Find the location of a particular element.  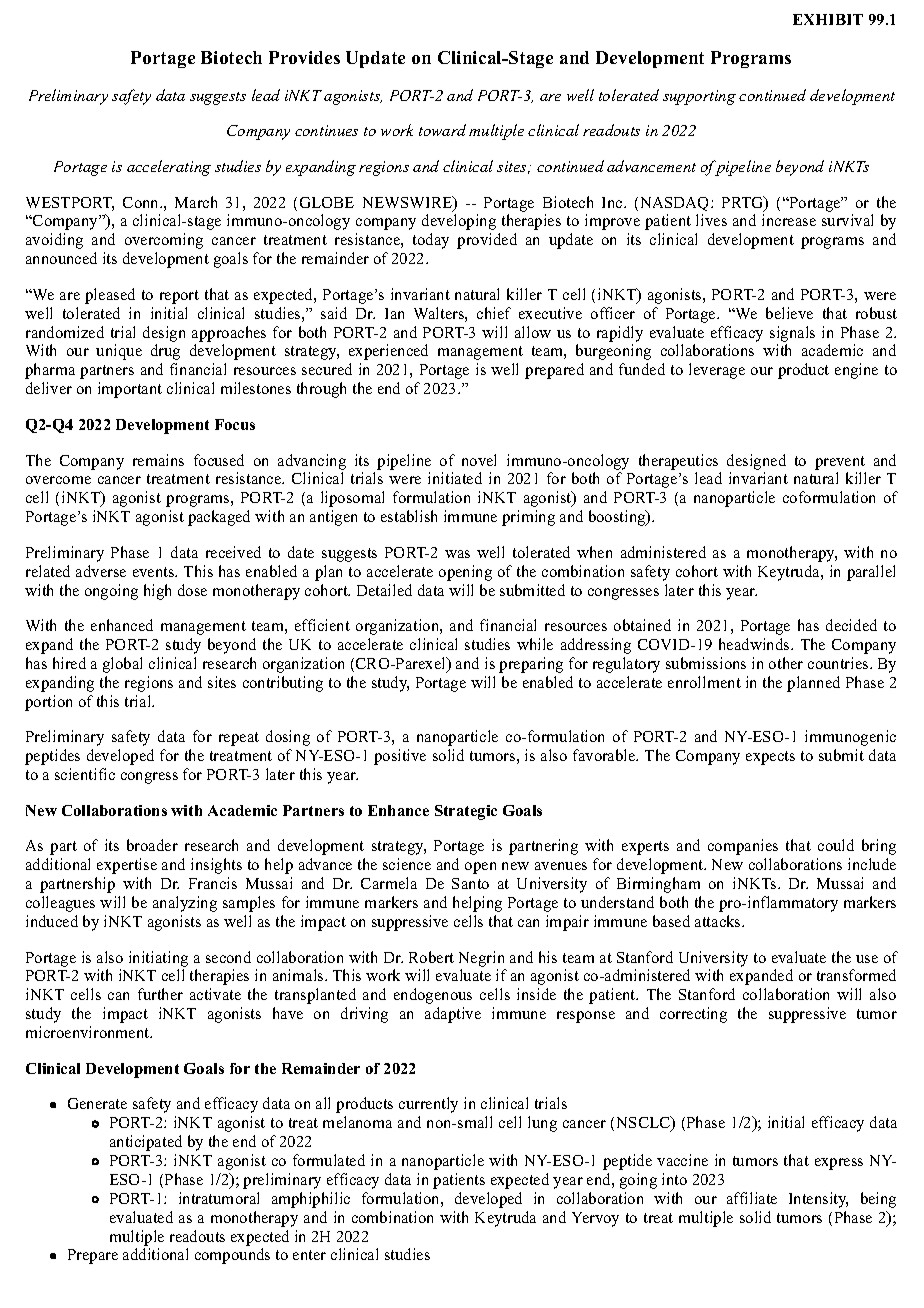

EXHIBIT is located at coordinates (828, 19).
